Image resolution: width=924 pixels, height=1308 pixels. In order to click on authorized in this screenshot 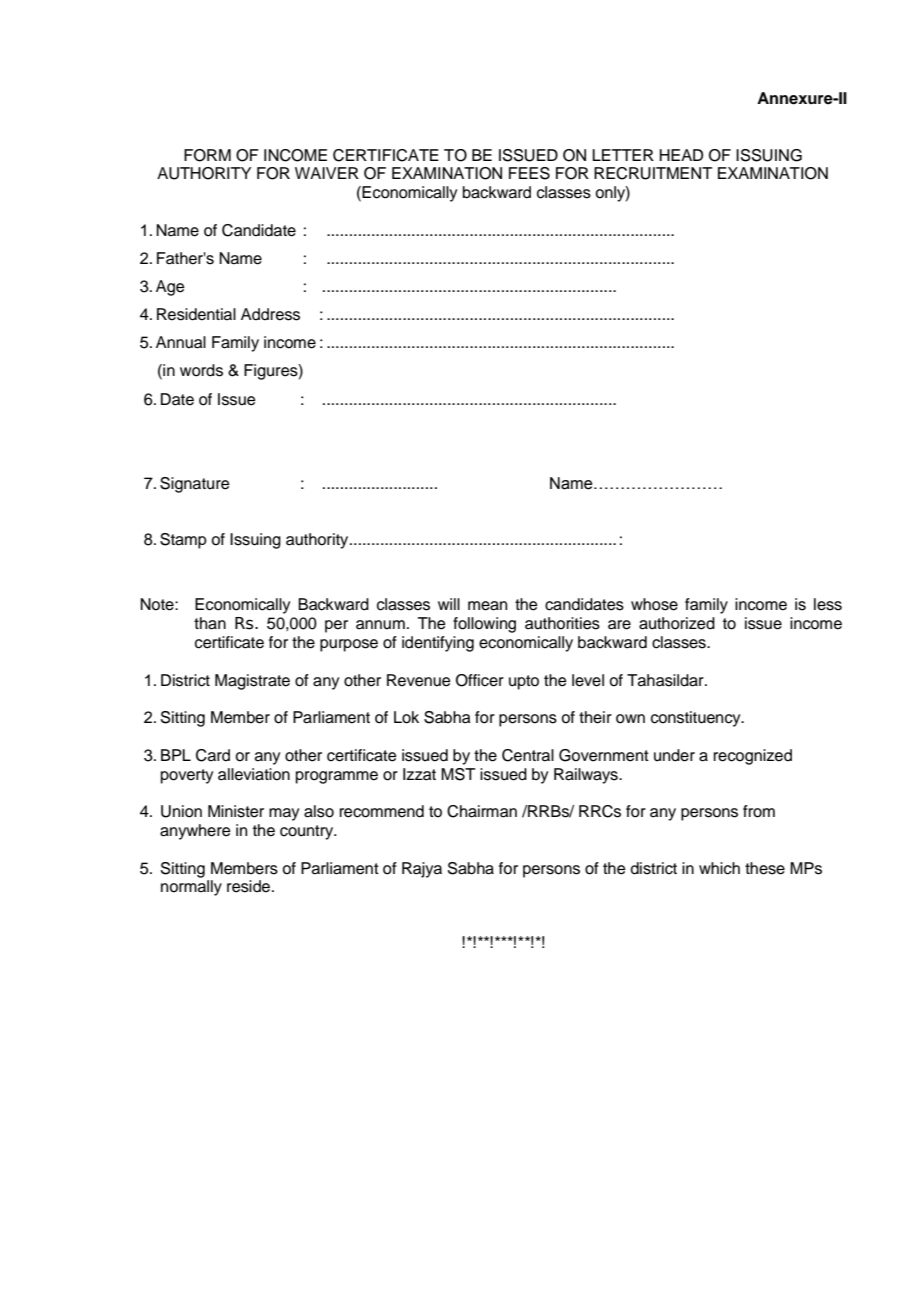, I will do `click(677, 623)`.
